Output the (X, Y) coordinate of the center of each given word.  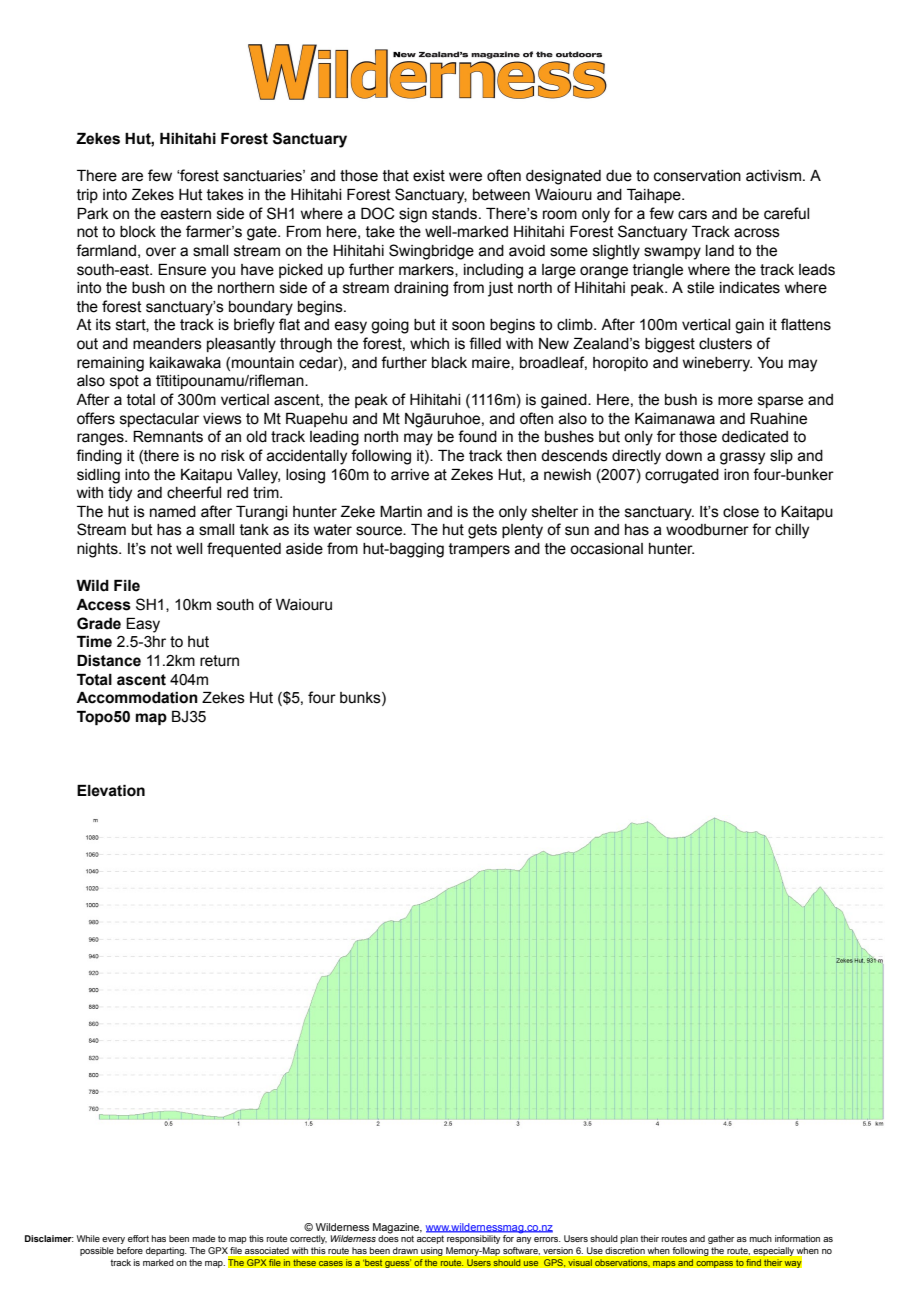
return (219, 661)
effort (138, 1238)
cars (692, 215)
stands (456, 214)
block (138, 232)
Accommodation (137, 698)
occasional (606, 549)
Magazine (397, 1229)
